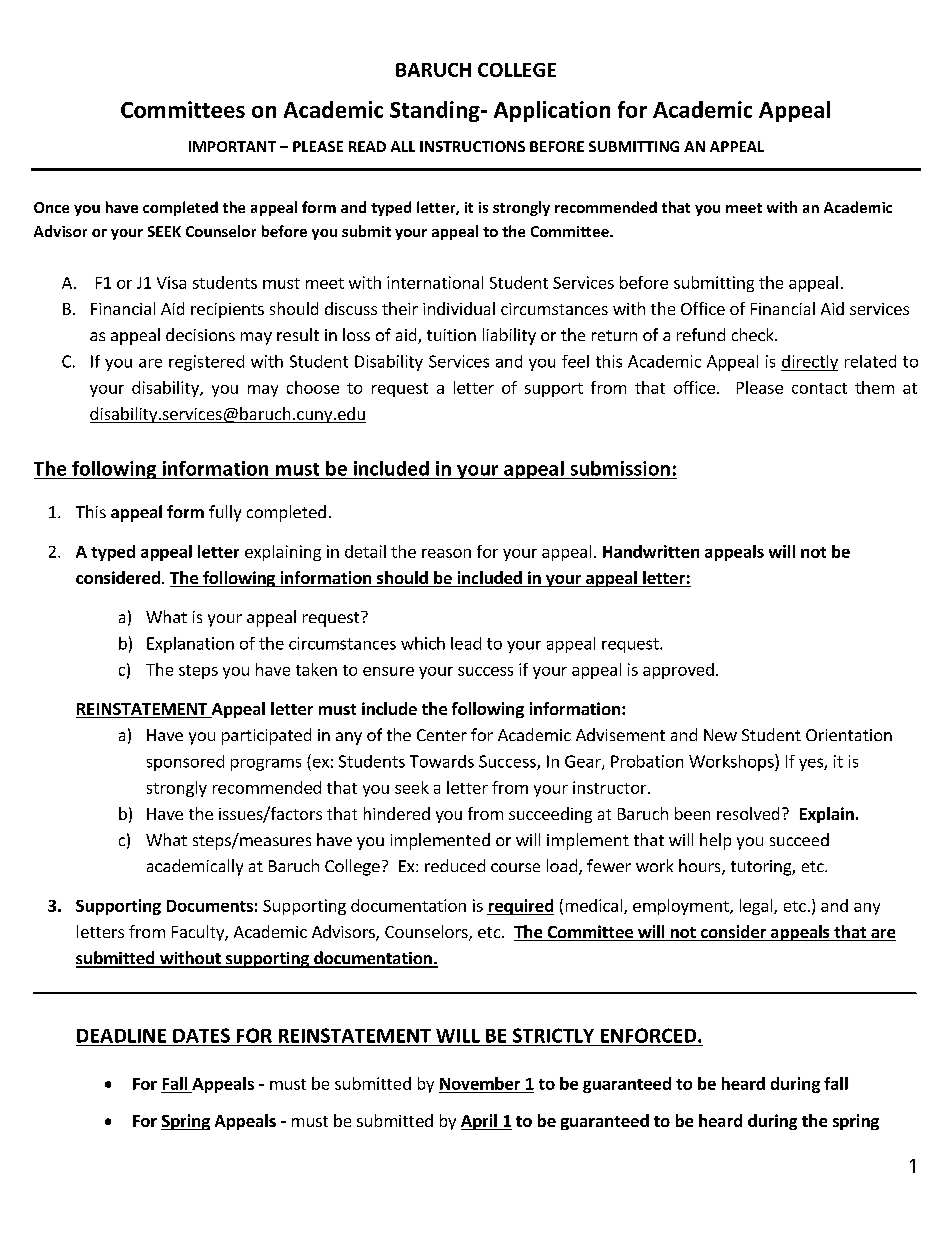 This document has height=1233, width=952. What do you see at coordinates (472, 146) in the document?
I see `INSTRUCTIONS` at bounding box center [472, 146].
